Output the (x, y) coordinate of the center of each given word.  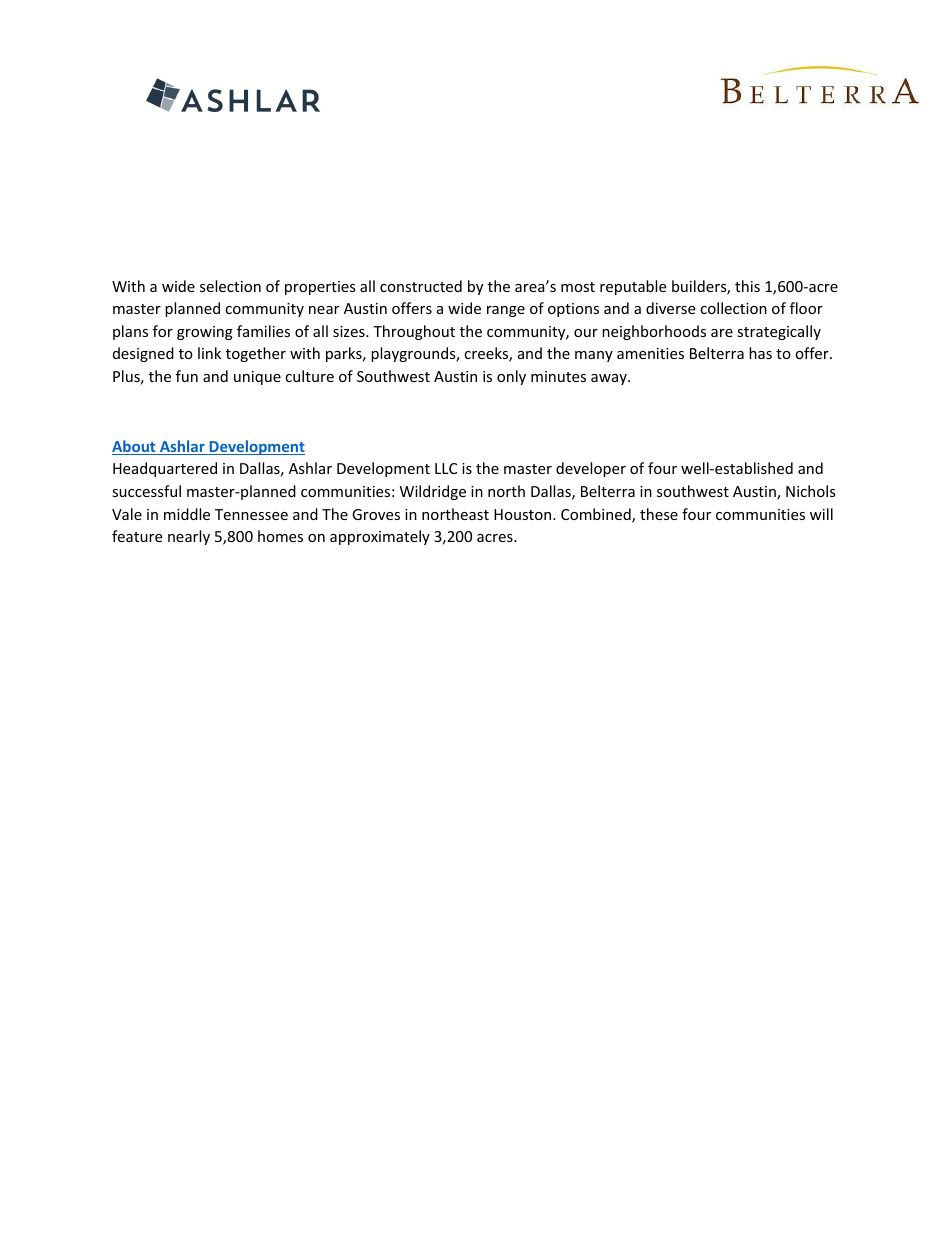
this (747, 286)
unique (257, 378)
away (610, 379)
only (511, 377)
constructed (421, 286)
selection (230, 286)
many (594, 356)
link (209, 353)
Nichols (811, 491)
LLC (446, 468)
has (760, 353)
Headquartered (165, 469)
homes (280, 536)
